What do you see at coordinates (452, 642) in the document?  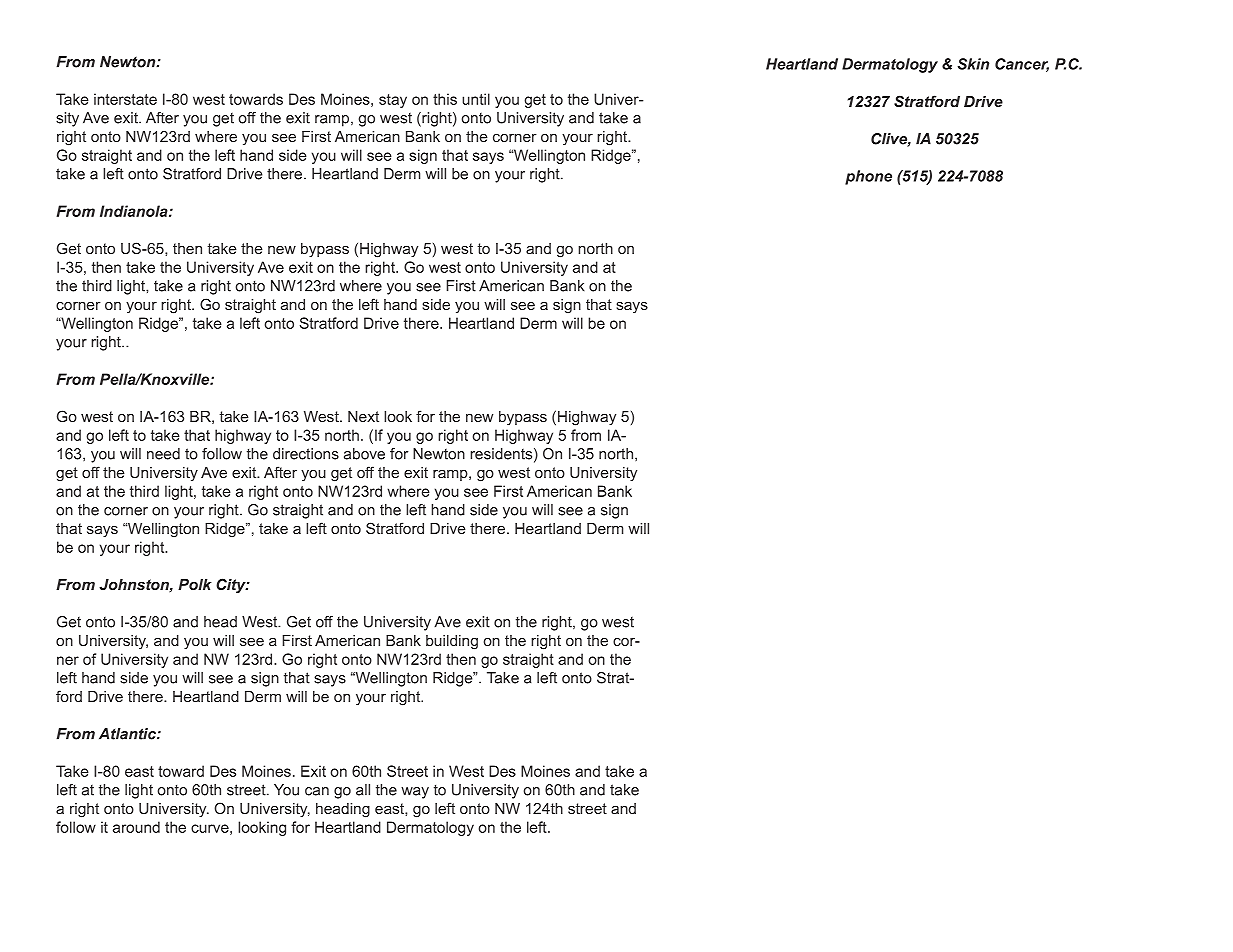 I see `building` at bounding box center [452, 642].
